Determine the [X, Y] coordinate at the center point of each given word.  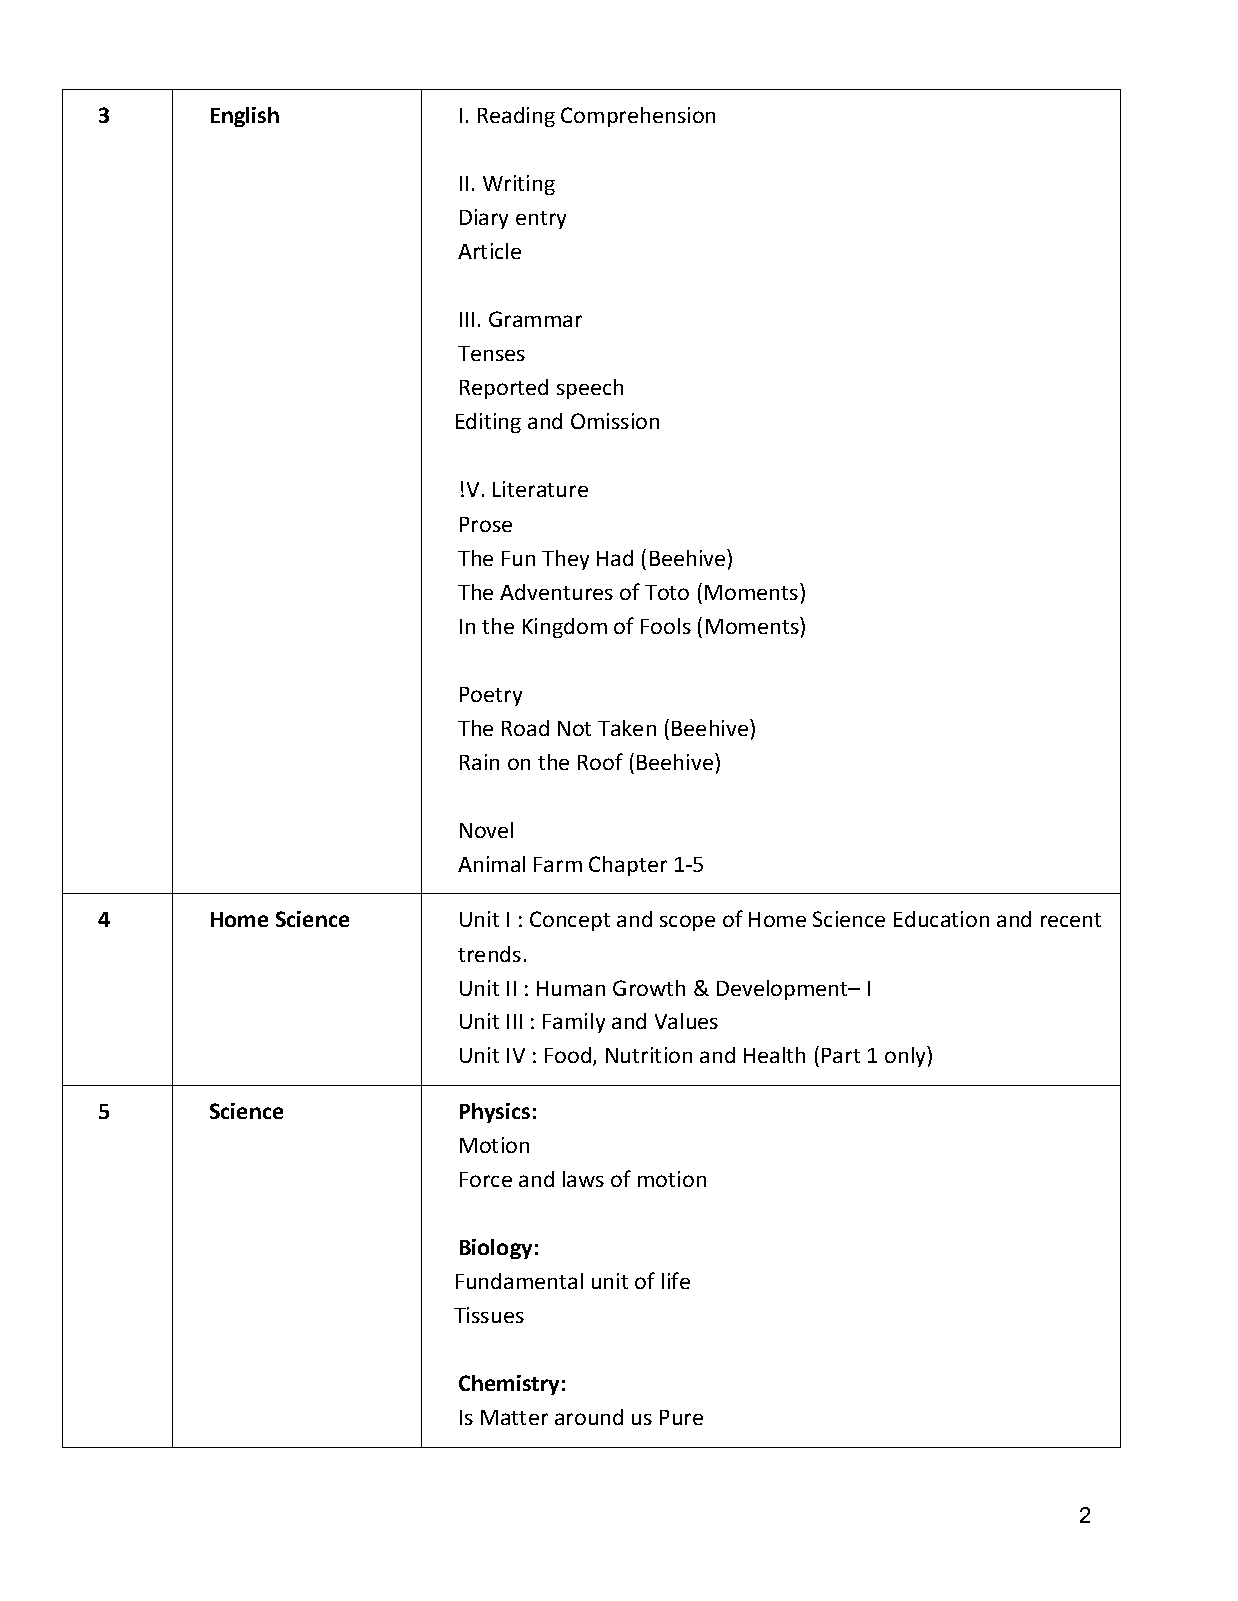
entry [541, 220]
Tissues [489, 1315]
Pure [681, 1417]
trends [489, 954]
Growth [649, 988]
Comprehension [638, 117]
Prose [486, 524]
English [245, 117]
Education [941, 919]
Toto [667, 592]
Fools [666, 626]
